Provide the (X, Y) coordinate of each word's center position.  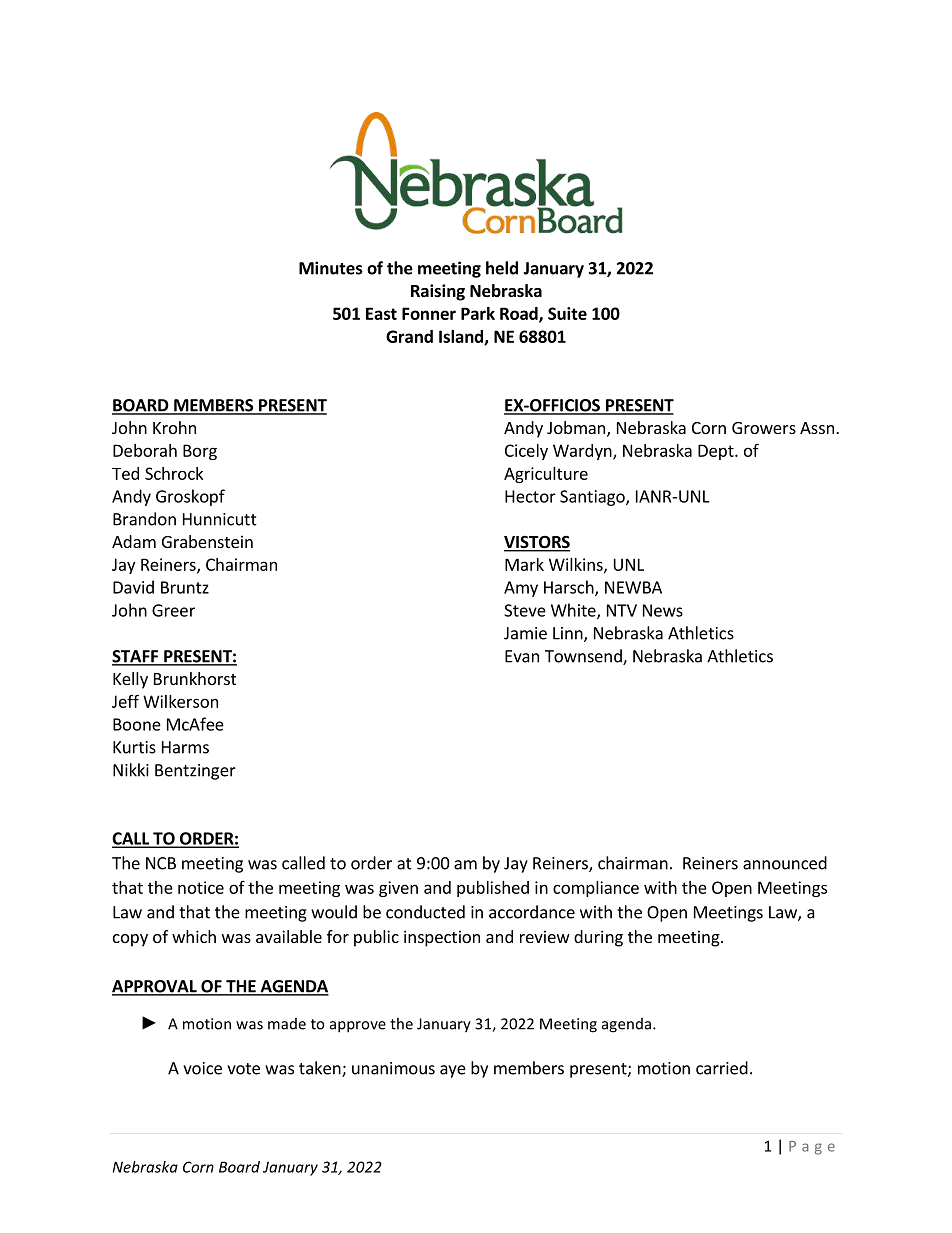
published (493, 889)
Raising (438, 292)
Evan (522, 656)
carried (722, 1068)
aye (453, 1071)
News (663, 610)
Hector (530, 496)
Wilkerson (180, 701)
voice (202, 1068)
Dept (717, 452)
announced (785, 863)
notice (201, 887)
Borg (200, 452)
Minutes (331, 268)
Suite (567, 313)
